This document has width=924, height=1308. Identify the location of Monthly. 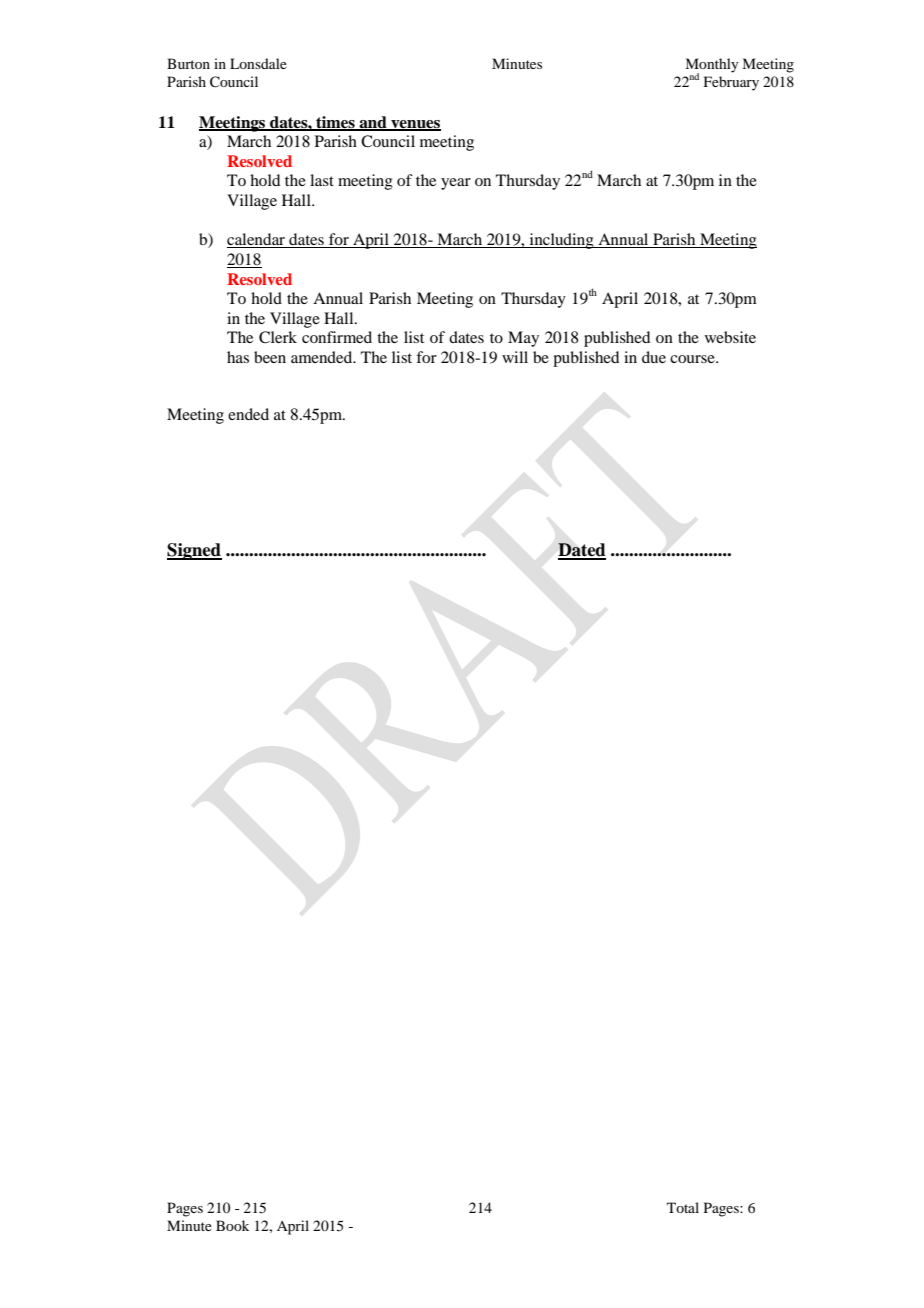
(711, 66).
